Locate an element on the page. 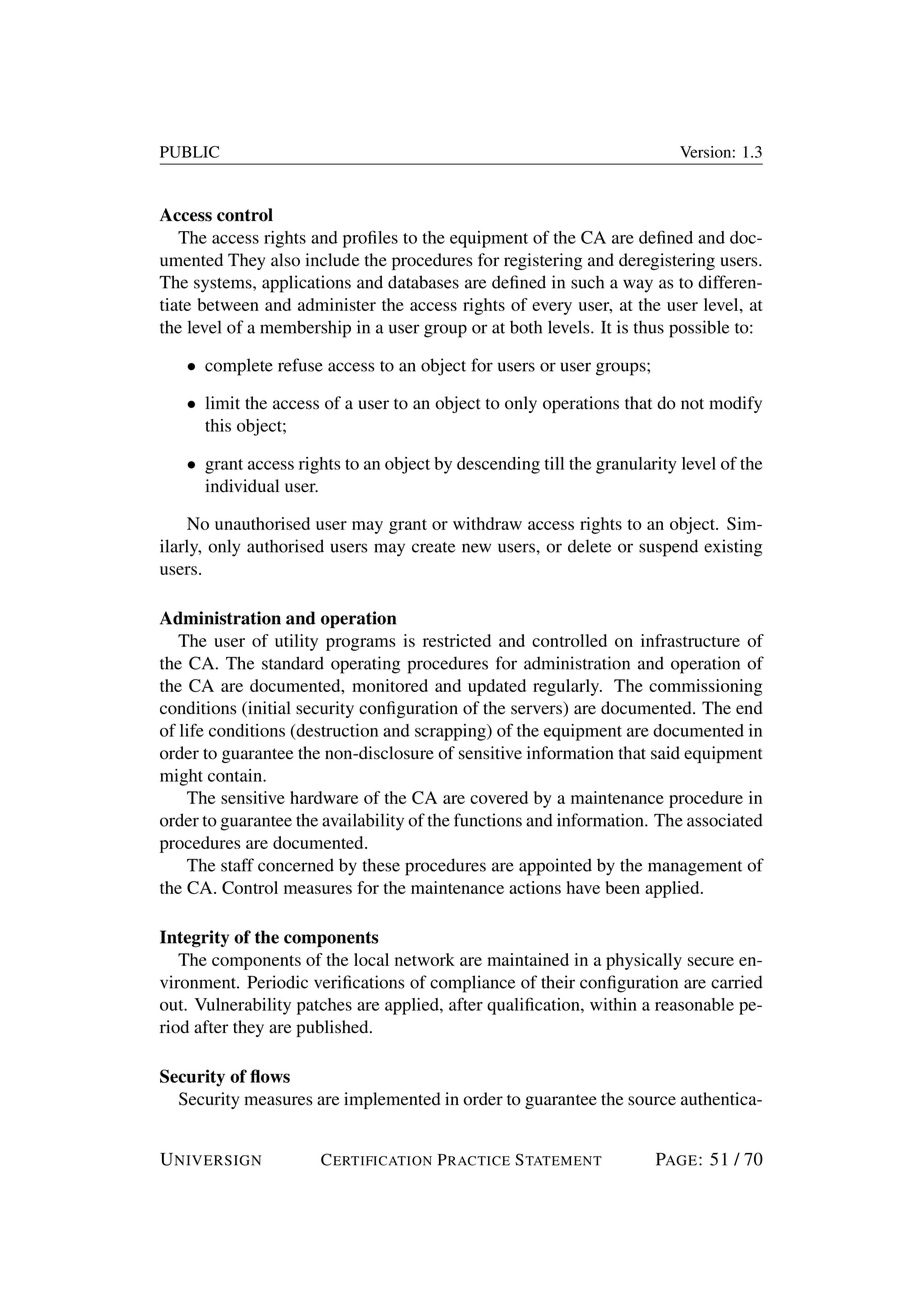 The image size is (924, 1308). way is located at coordinates (638, 286).
